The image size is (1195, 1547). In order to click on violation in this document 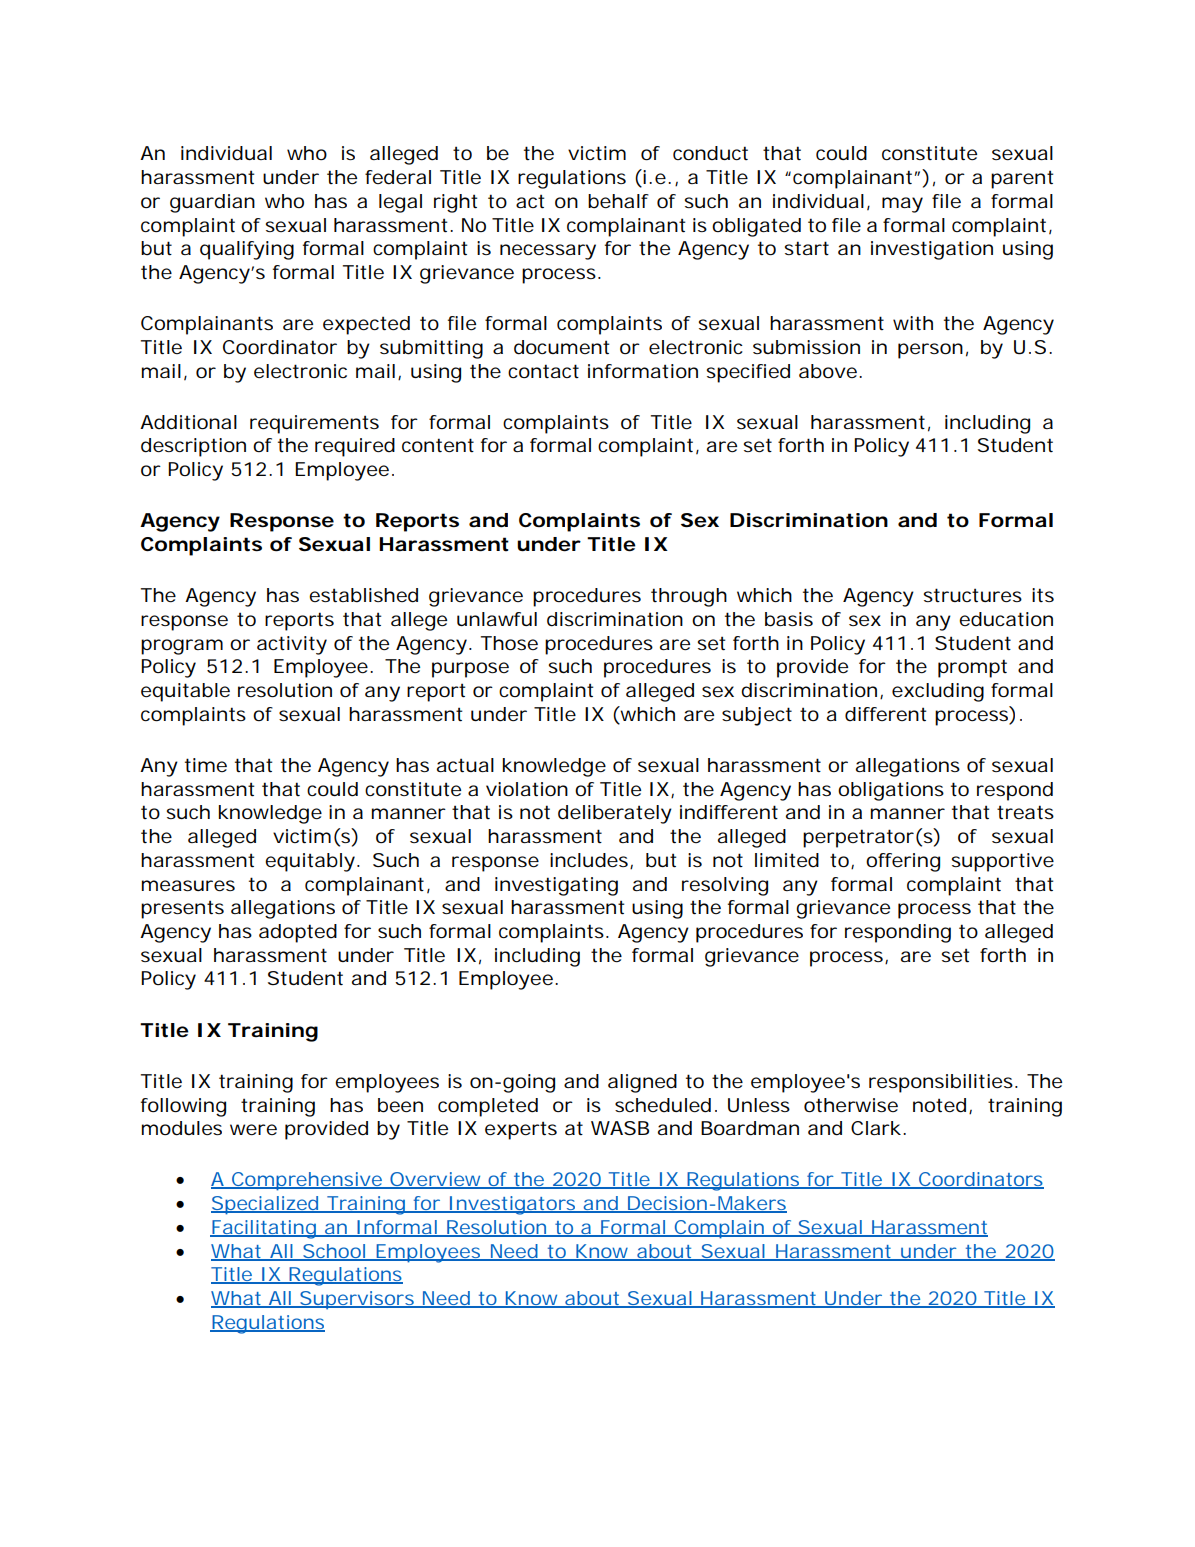, I will do `click(527, 789)`.
